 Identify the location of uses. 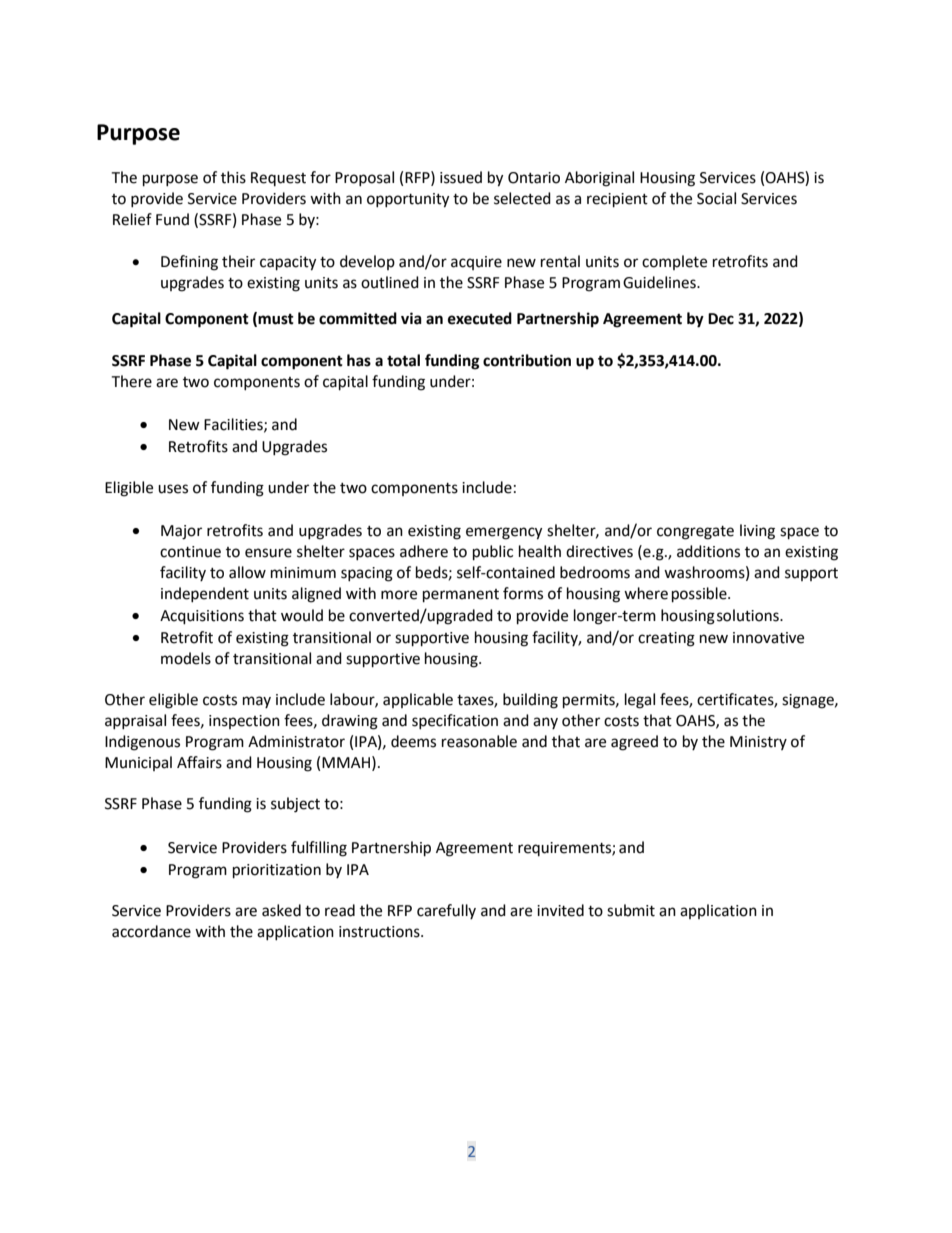
(173, 489).
